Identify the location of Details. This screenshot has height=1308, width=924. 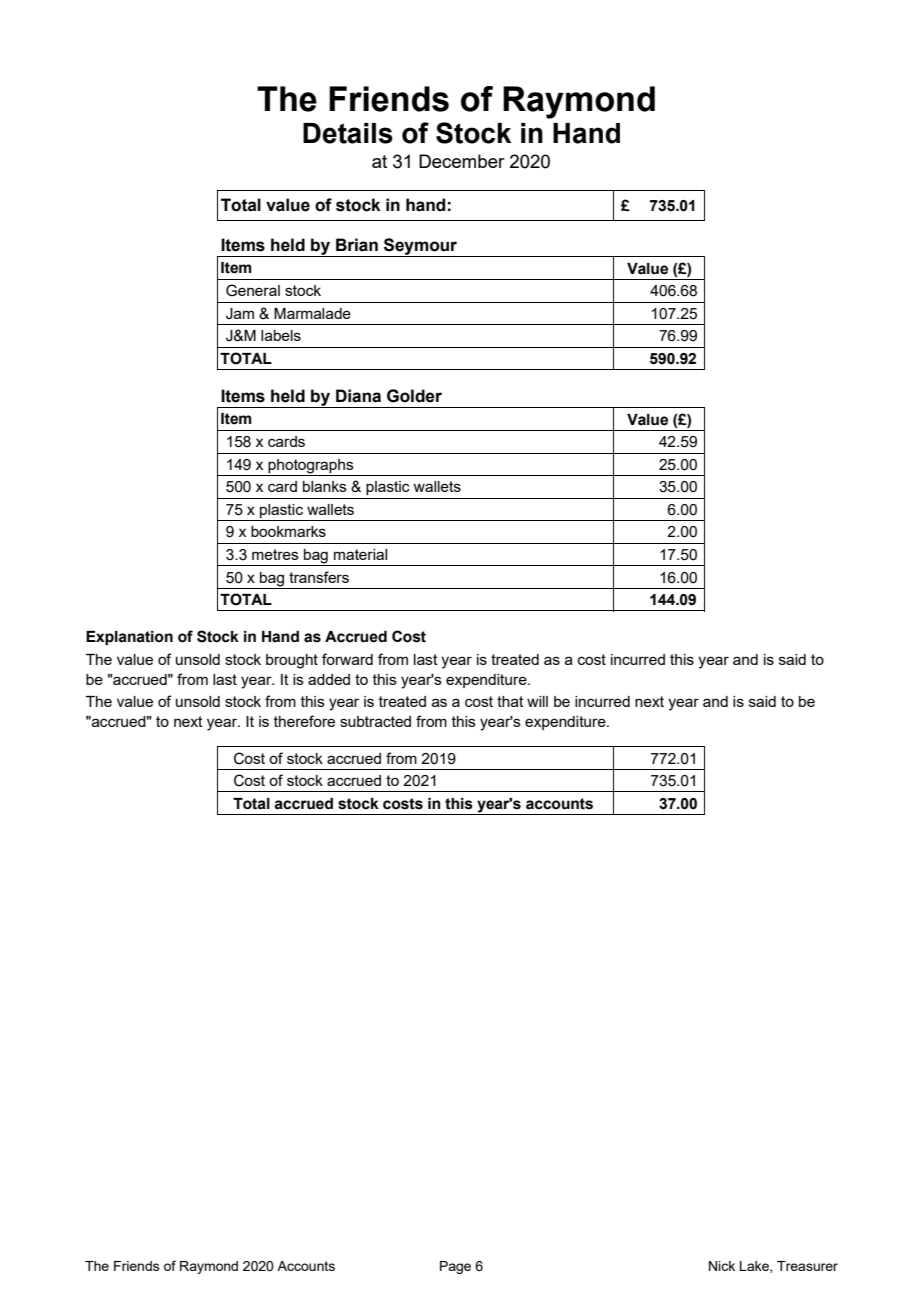
(348, 133).
